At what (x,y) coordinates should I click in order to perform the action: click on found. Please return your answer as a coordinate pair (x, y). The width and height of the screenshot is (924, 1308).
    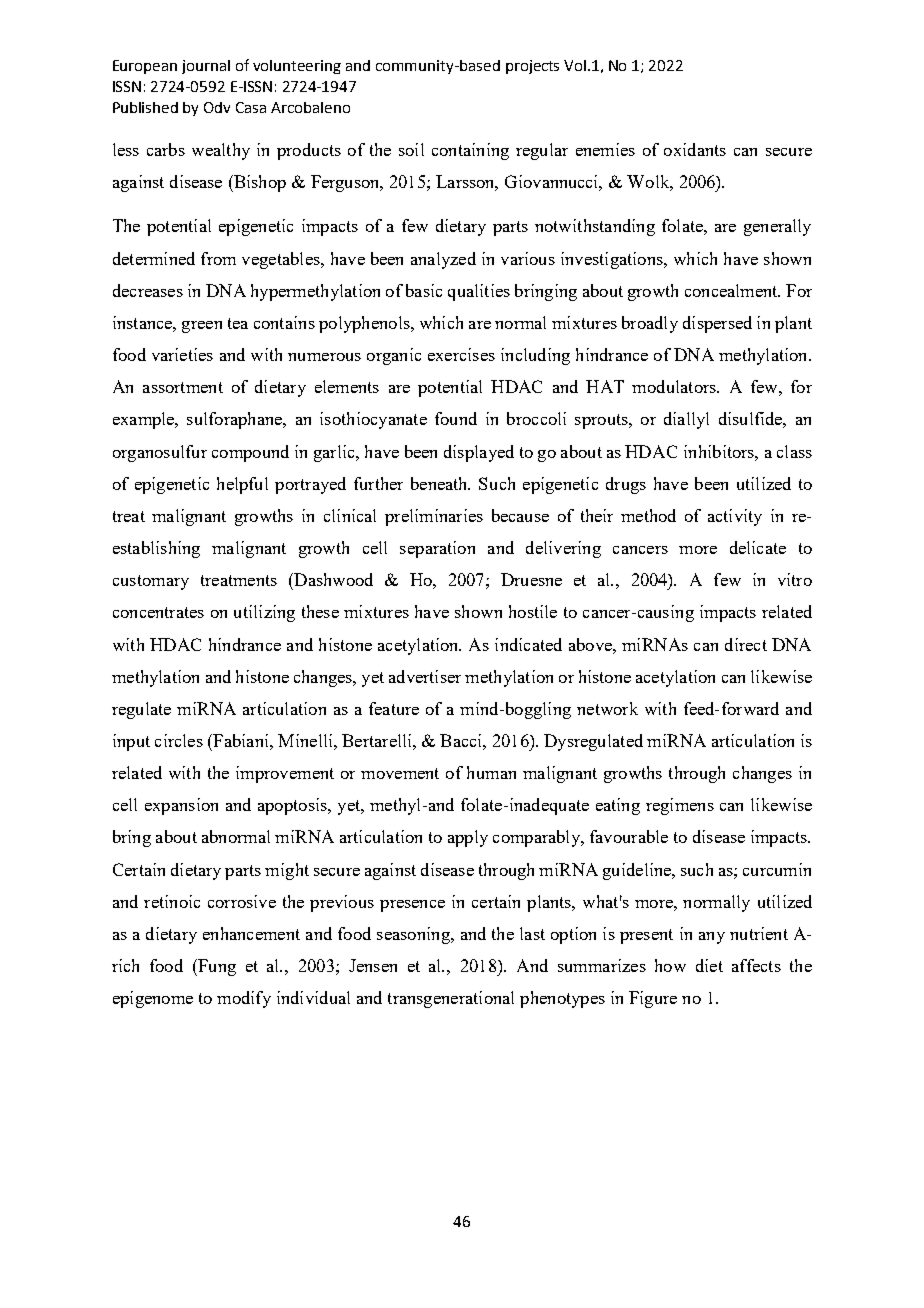
    Looking at the image, I should click on (456, 418).
